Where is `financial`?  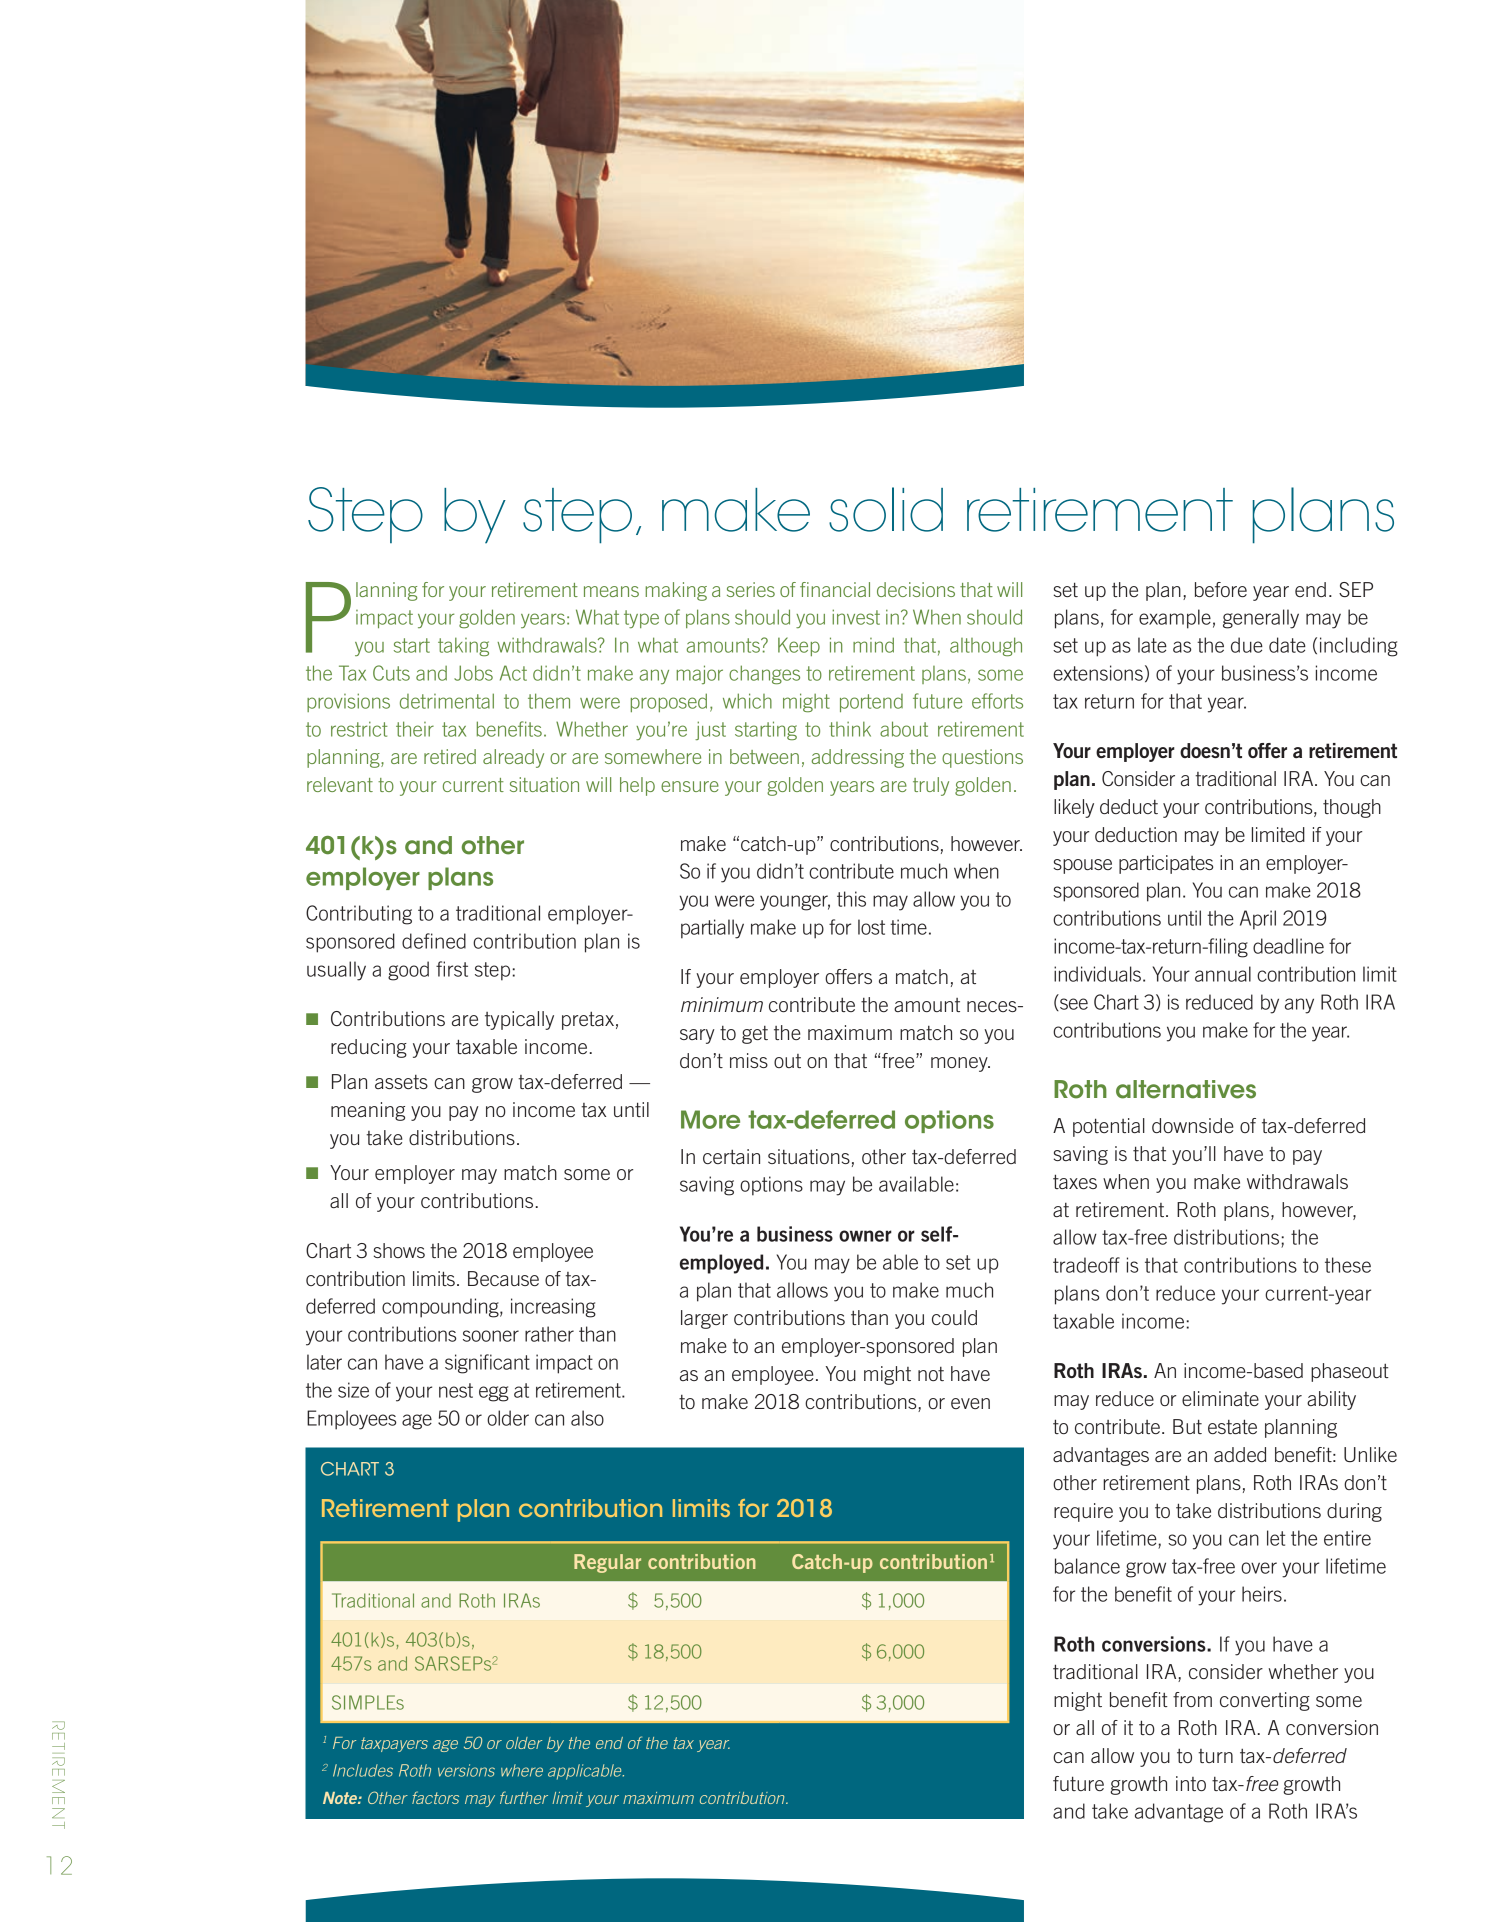 financial is located at coordinates (835, 589).
